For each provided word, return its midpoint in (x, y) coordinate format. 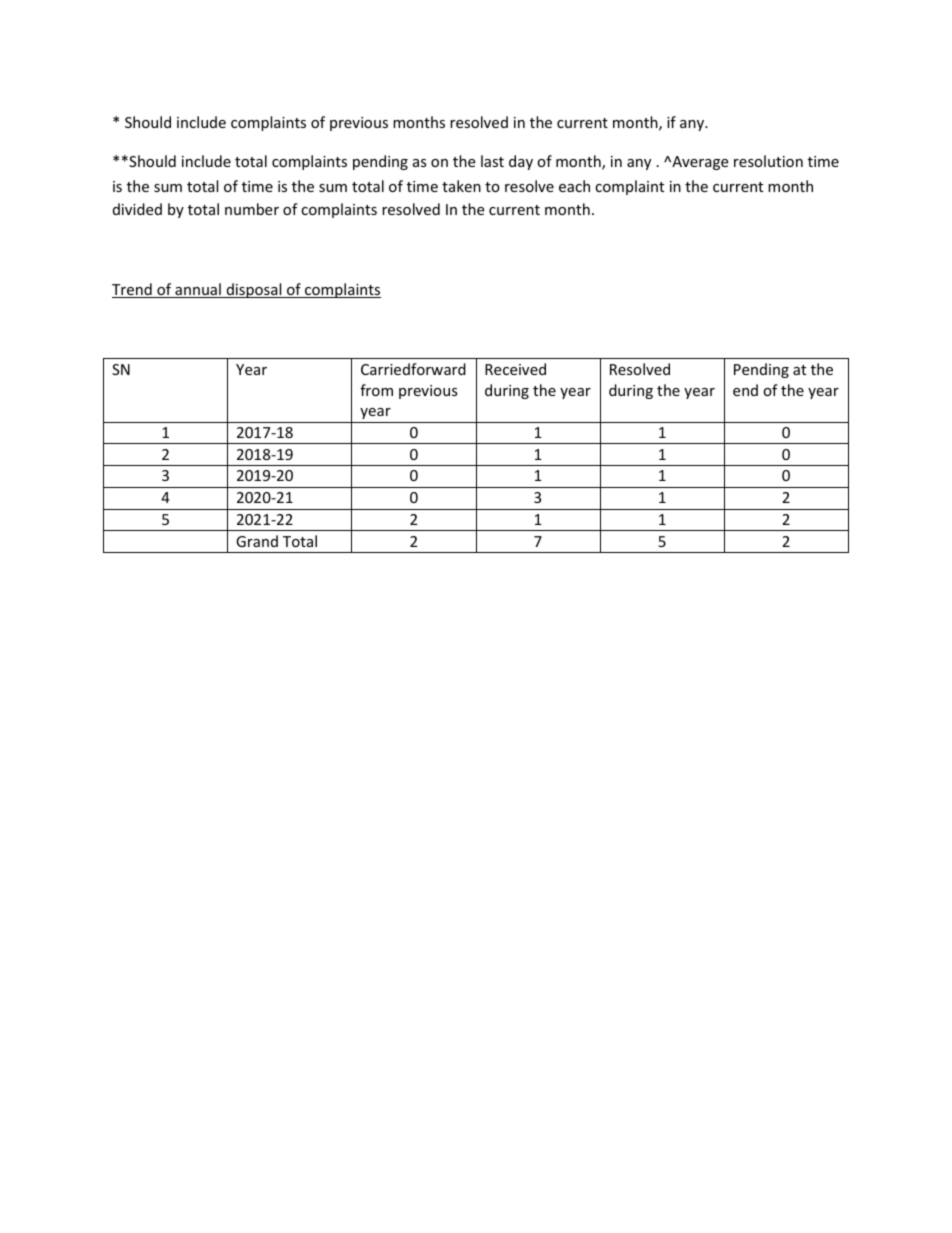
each (574, 186)
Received (515, 369)
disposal (254, 290)
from (376, 390)
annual (198, 290)
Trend (133, 290)
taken (461, 186)
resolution (768, 161)
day (521, 162)
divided (137, 209)
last (492, 161)
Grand (257, 541)
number (252, 209)
